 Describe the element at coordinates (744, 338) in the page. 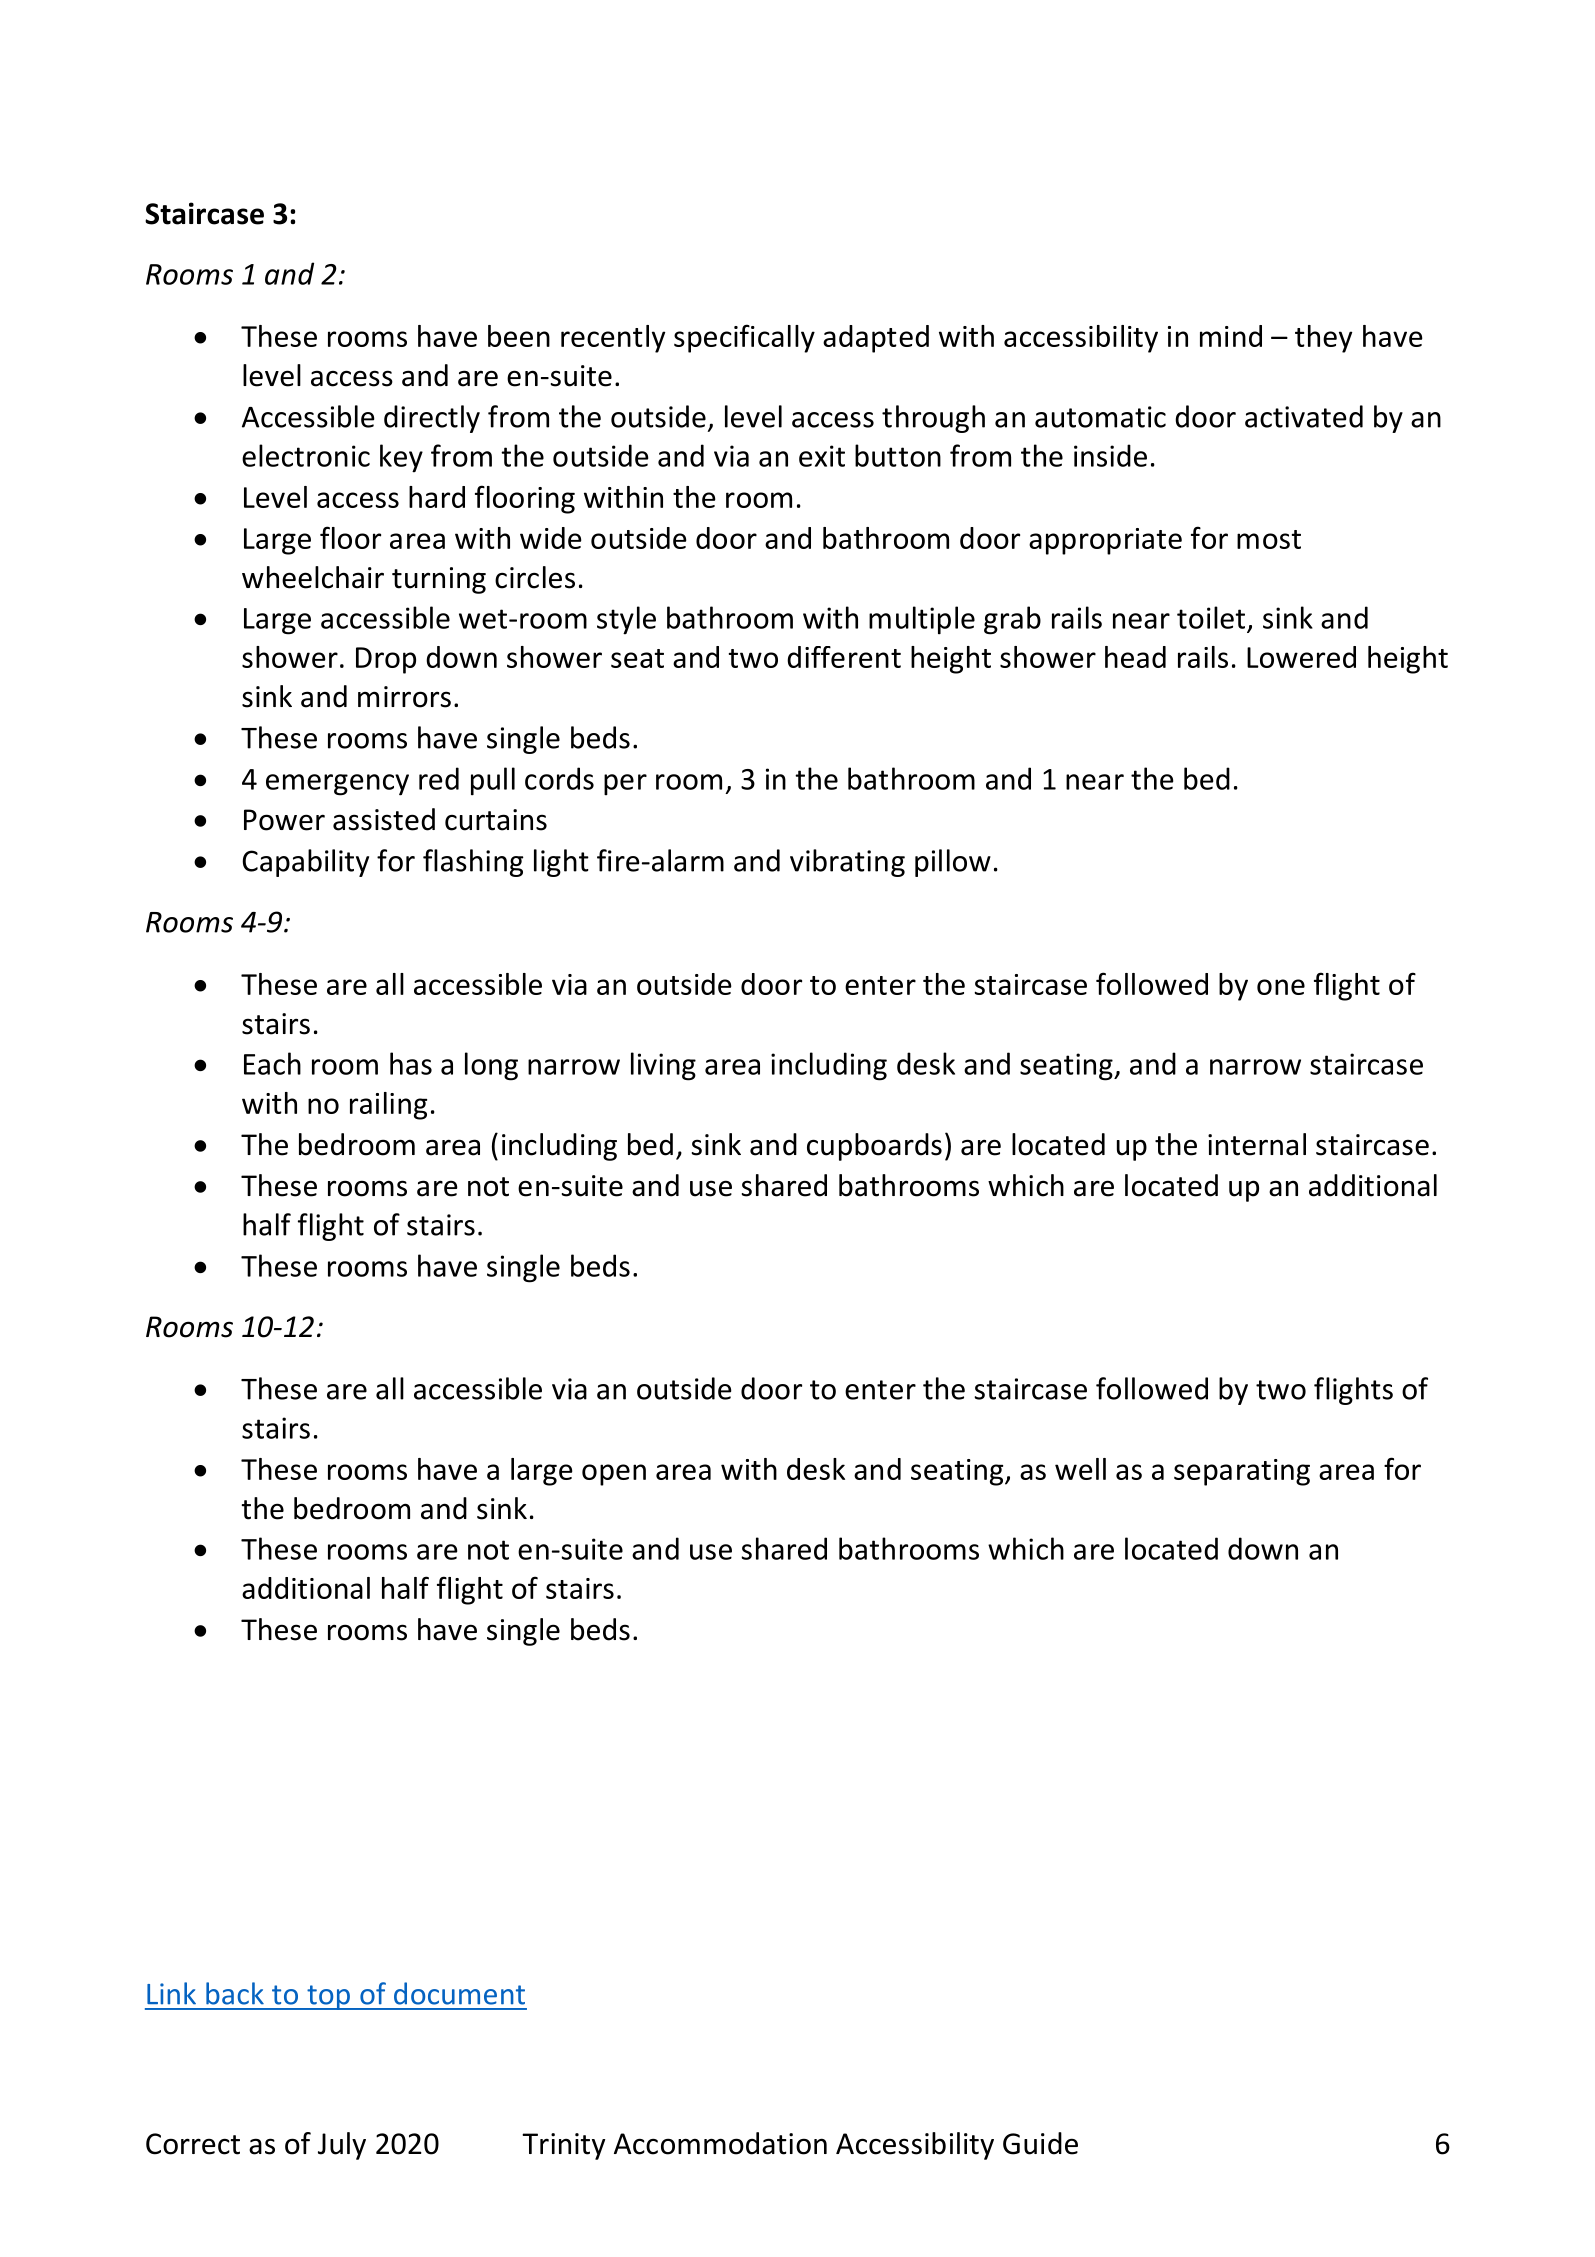

I see `specifically` at that location.
